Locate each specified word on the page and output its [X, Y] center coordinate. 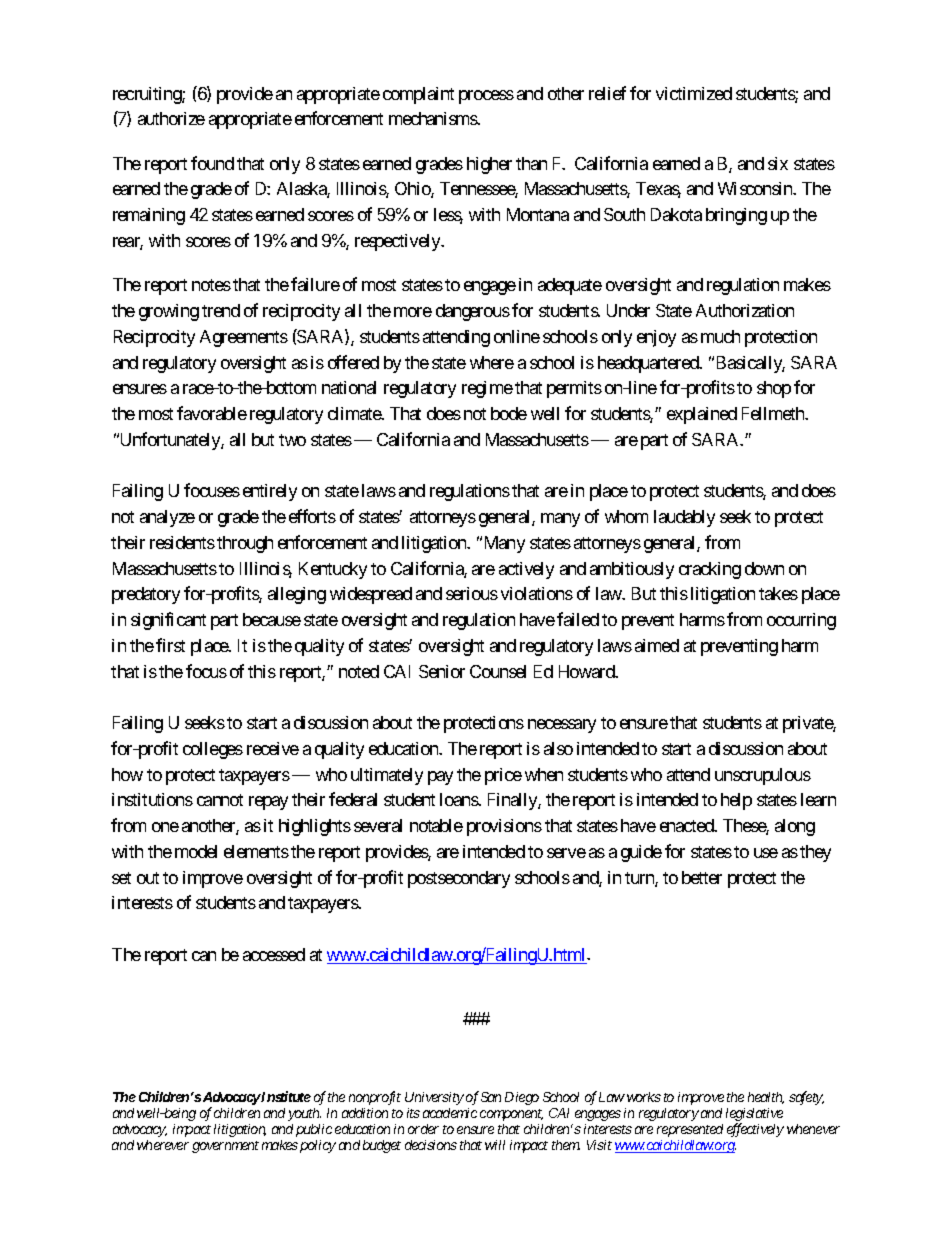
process [486, 97]
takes [778, 593]
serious [472, 593]
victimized [694, 93]
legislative [754, 1116]
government [225, 1147]
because [272, 619]
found [212, 163]
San [491, 1097]
